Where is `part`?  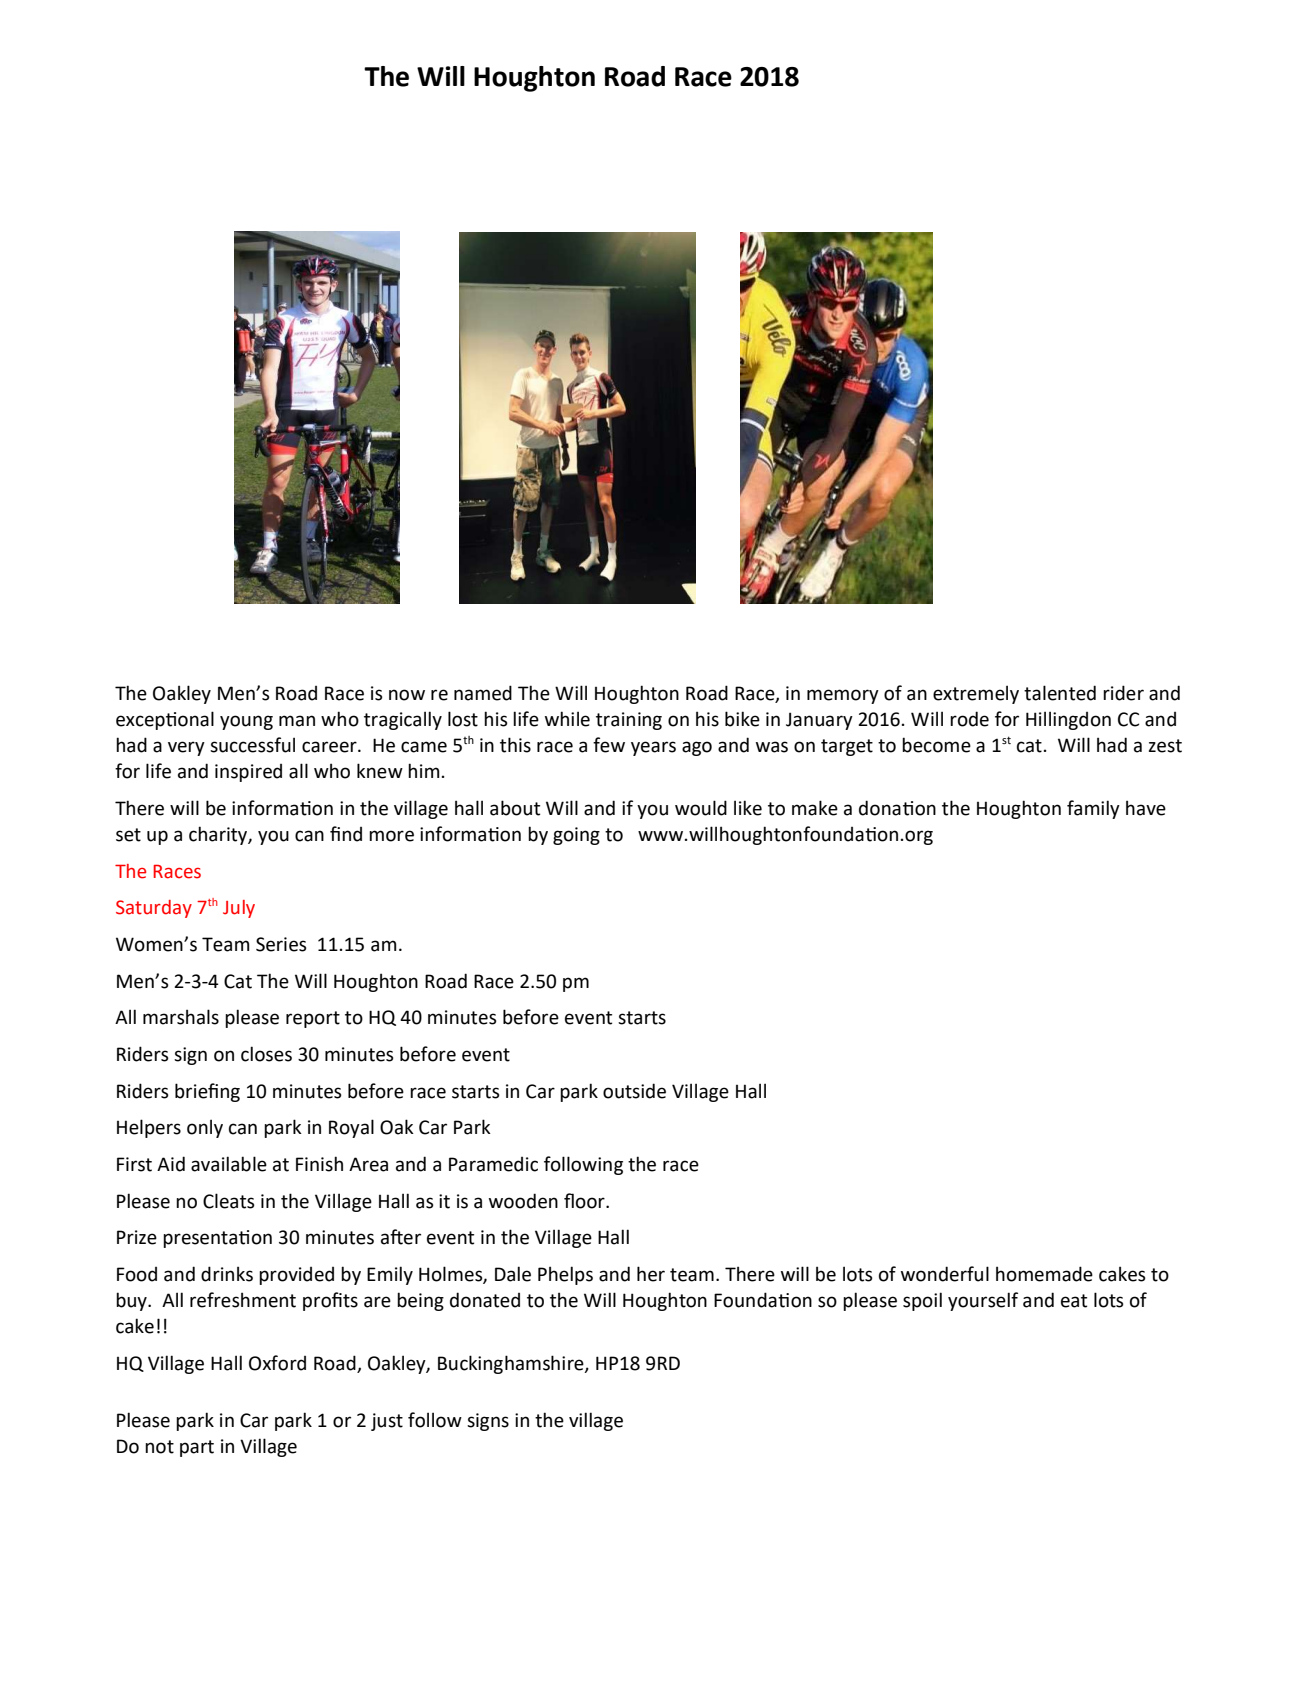 part is located at coordinates (197, 1448).
